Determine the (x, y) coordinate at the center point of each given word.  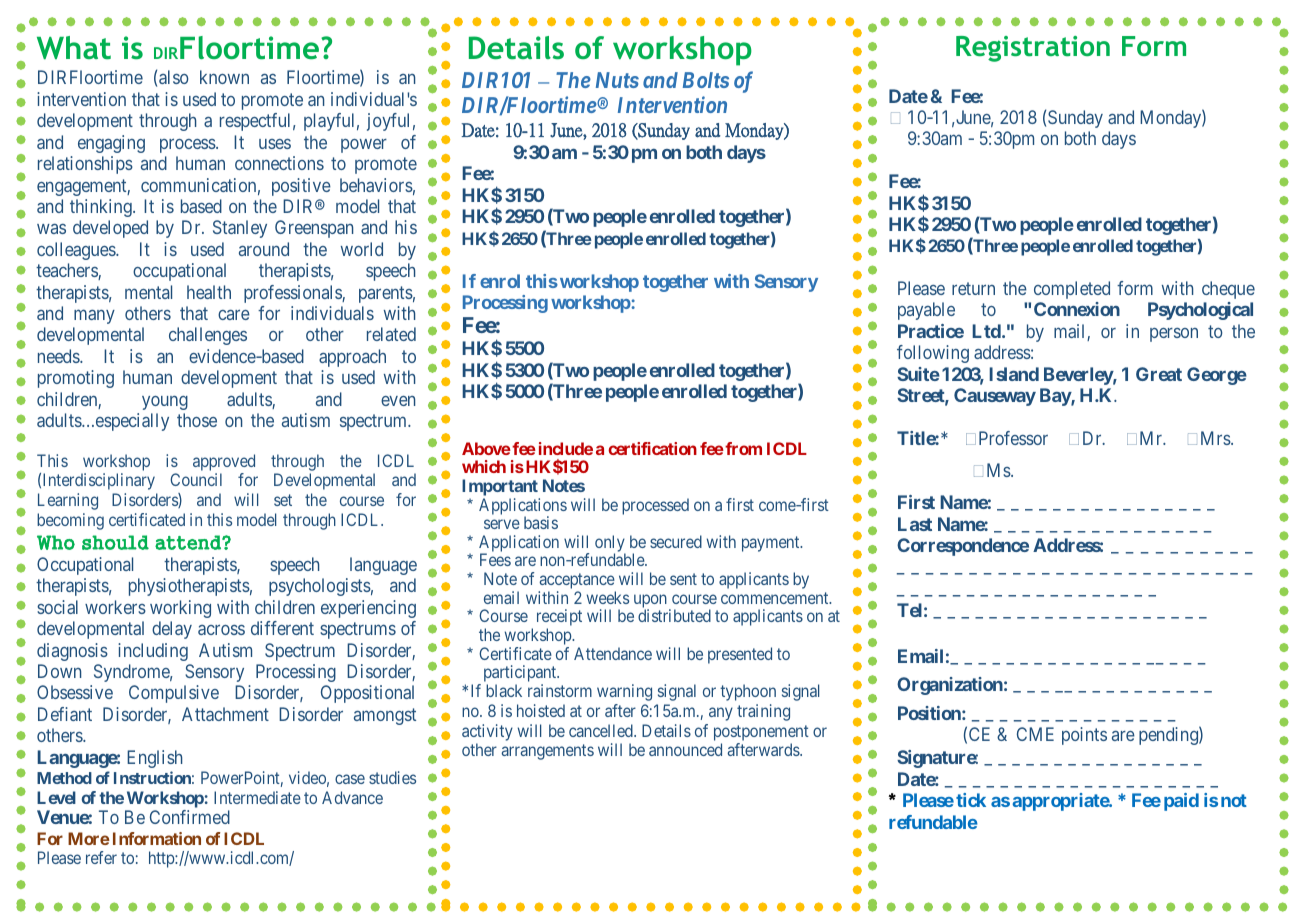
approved (224, 464)
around (264, 249)
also (173, 77)
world (362, 249)
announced (685, 749)
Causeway (995, 397)
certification (652, 448)
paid (1181, 802)
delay (172, 630)
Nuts (617, 80)
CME (1035, 734)
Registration (1033, 49)
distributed (674, 615)
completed (1072, 290)
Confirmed (190, 817)
